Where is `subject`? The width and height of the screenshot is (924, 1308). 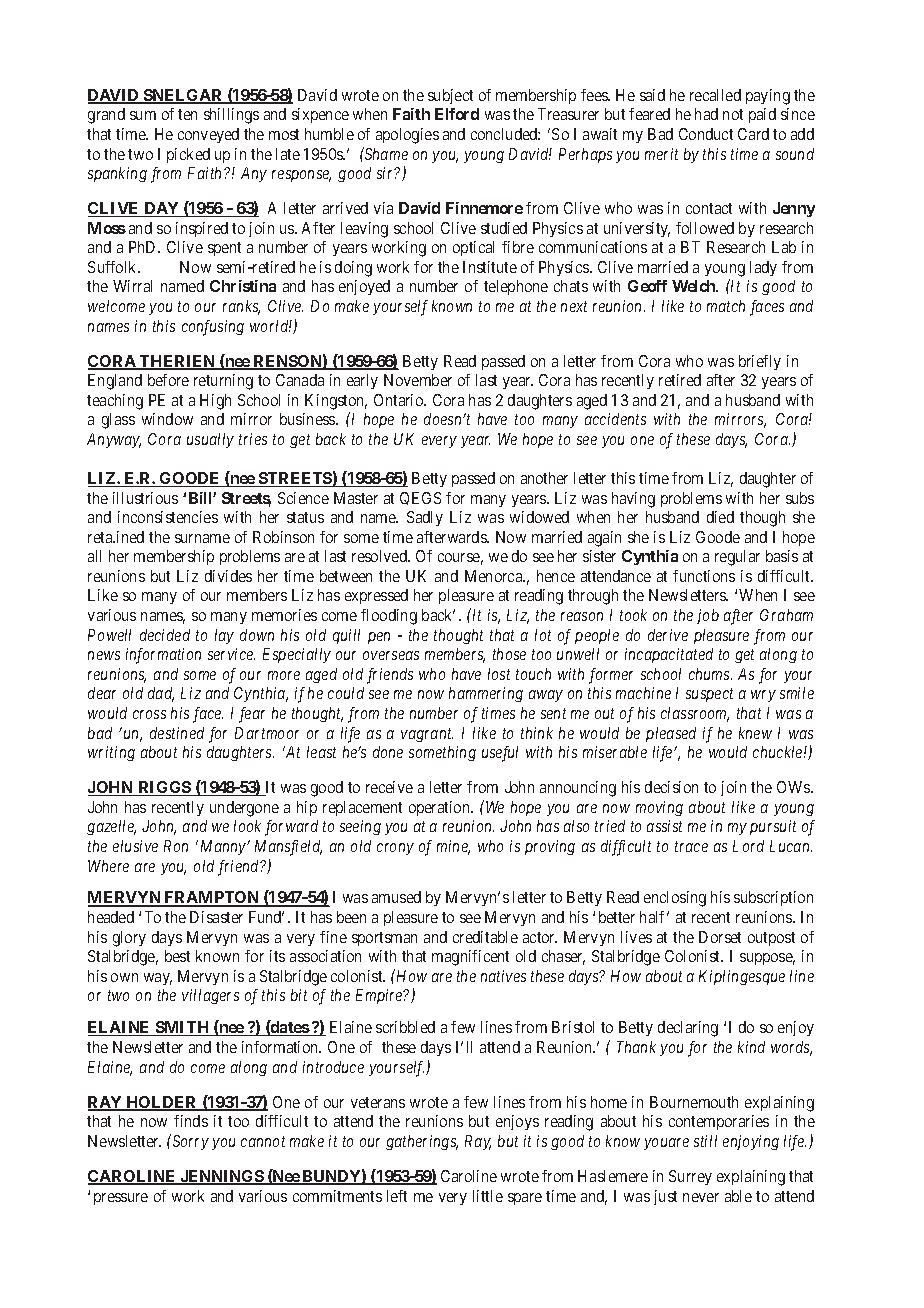 subject is located at coordinates (450, 96).
